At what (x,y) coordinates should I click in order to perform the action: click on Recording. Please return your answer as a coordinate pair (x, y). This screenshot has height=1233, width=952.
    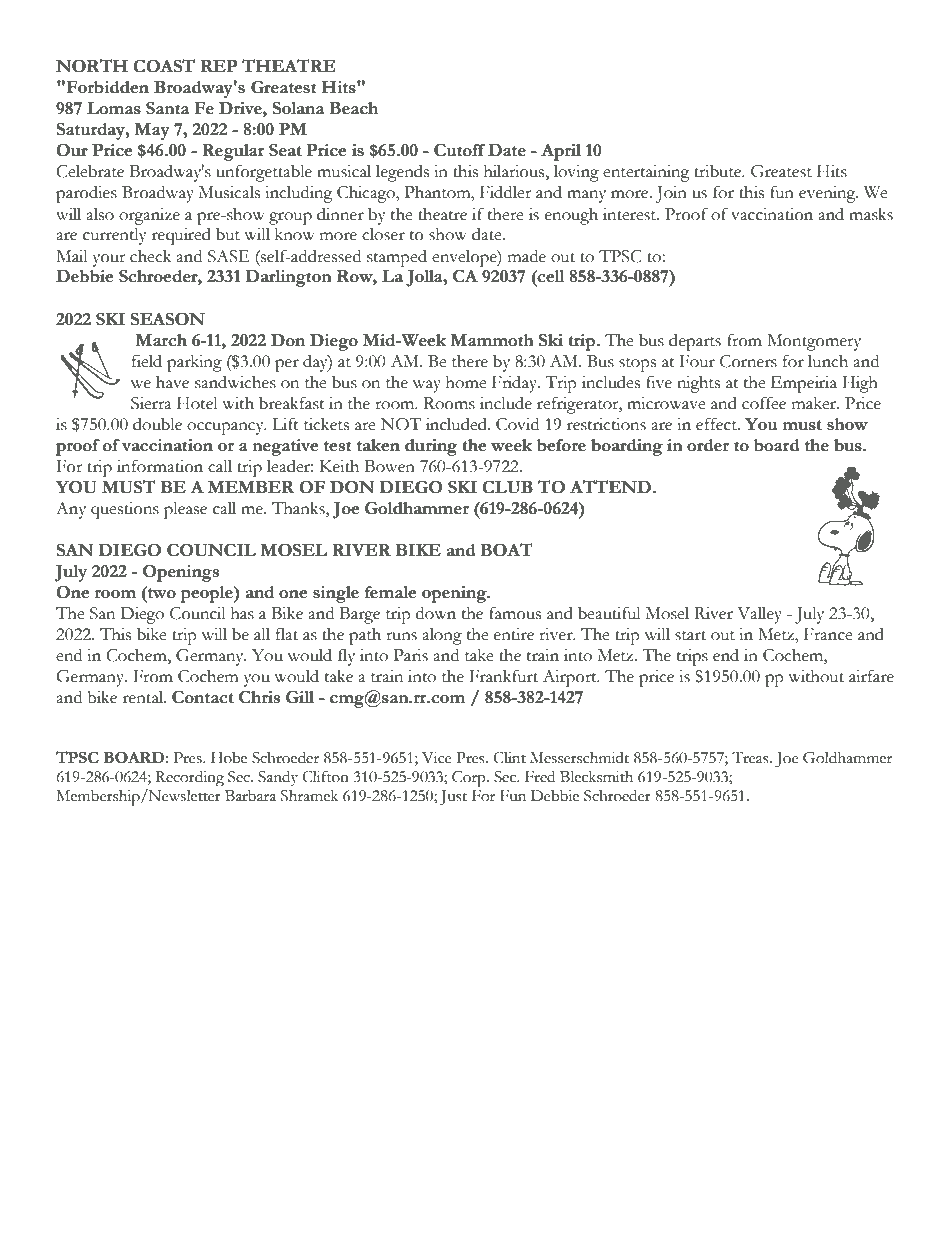
    Looking at the image, I should click on (189, 778).
